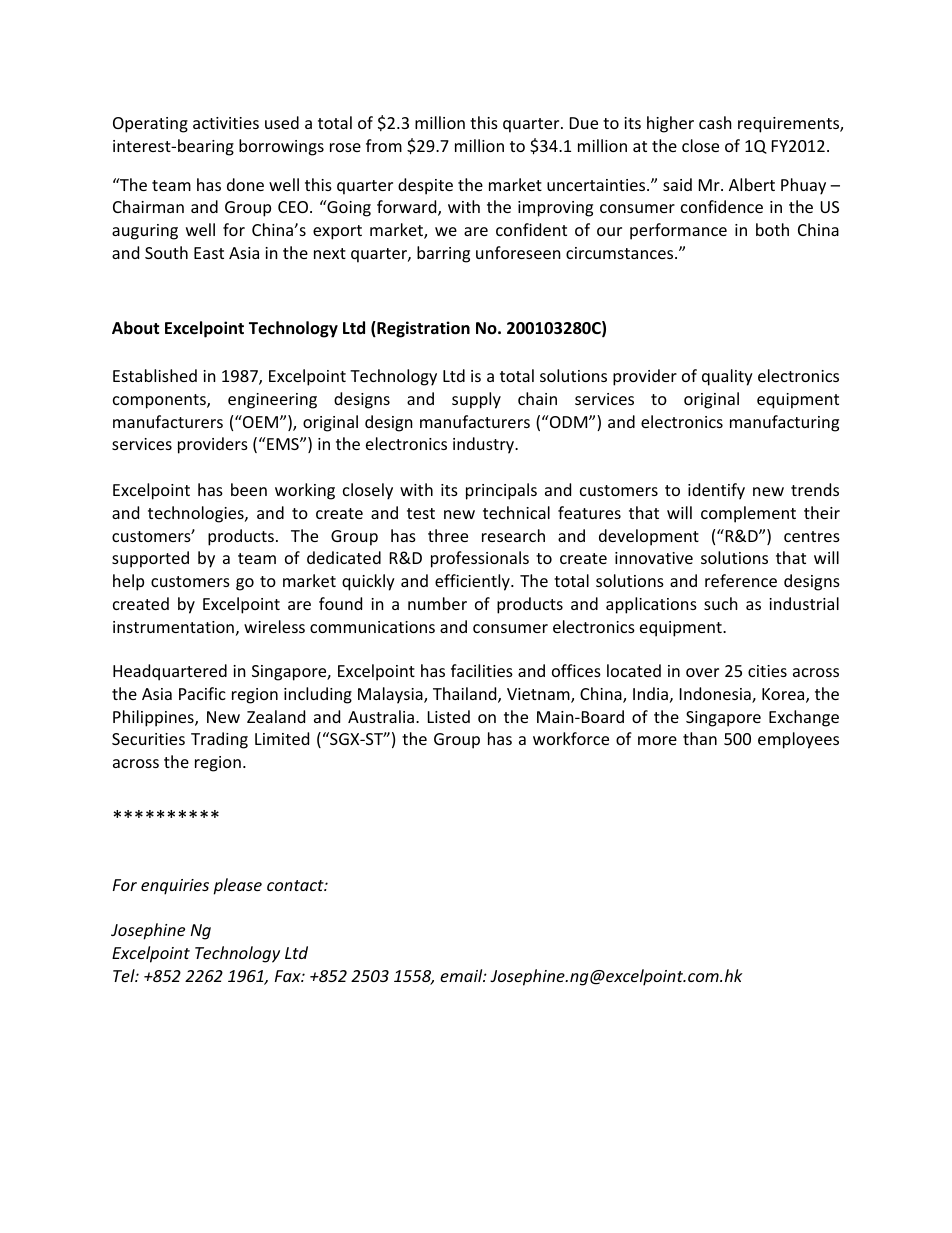  What do you see at coordinates (425, 186) in the screenshot?
I see `despite` at bounding box center [425, 186].
